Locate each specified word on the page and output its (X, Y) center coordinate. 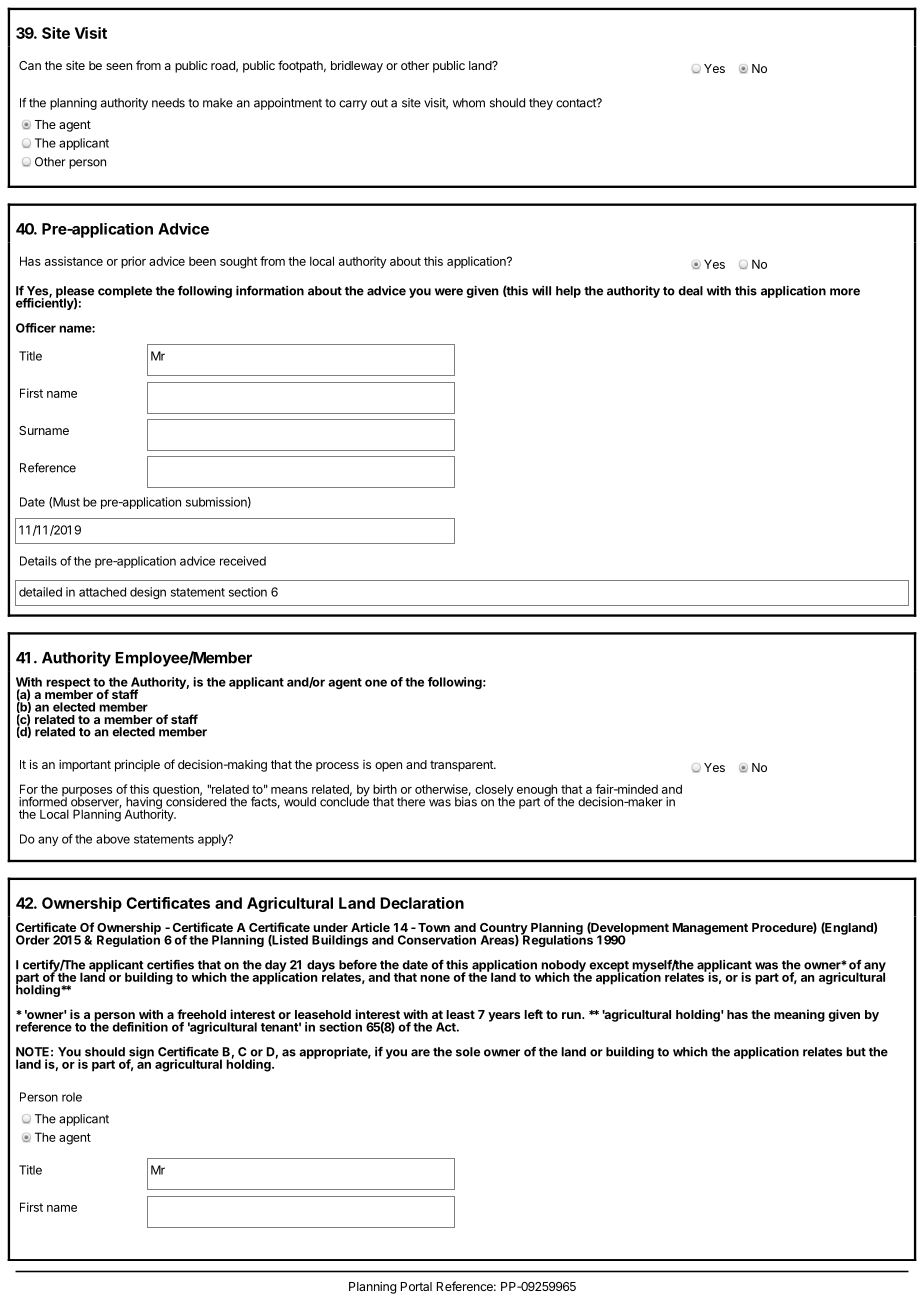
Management (710, 929)
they (541, 104)
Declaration (422, 903)
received (243, 561)
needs (168, 103)
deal (690, 291)
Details (38, 561)
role (72, 1097)
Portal (416, 1286)
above (113, 839)
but (856, 1052)
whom (469, 103)
